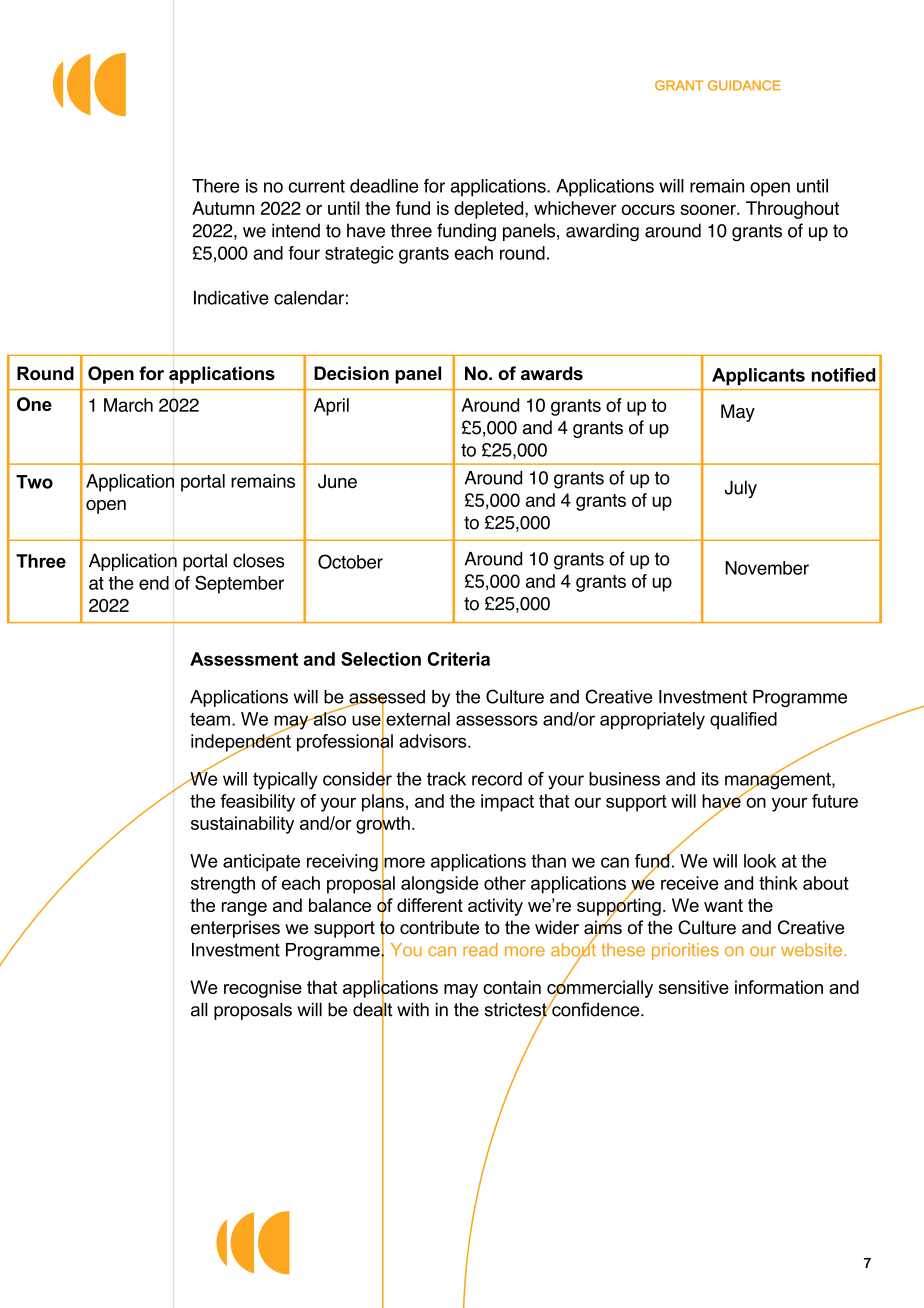 This page has height=1308, width=924. I want to click on GUIDANCE, so click(744, 85).
